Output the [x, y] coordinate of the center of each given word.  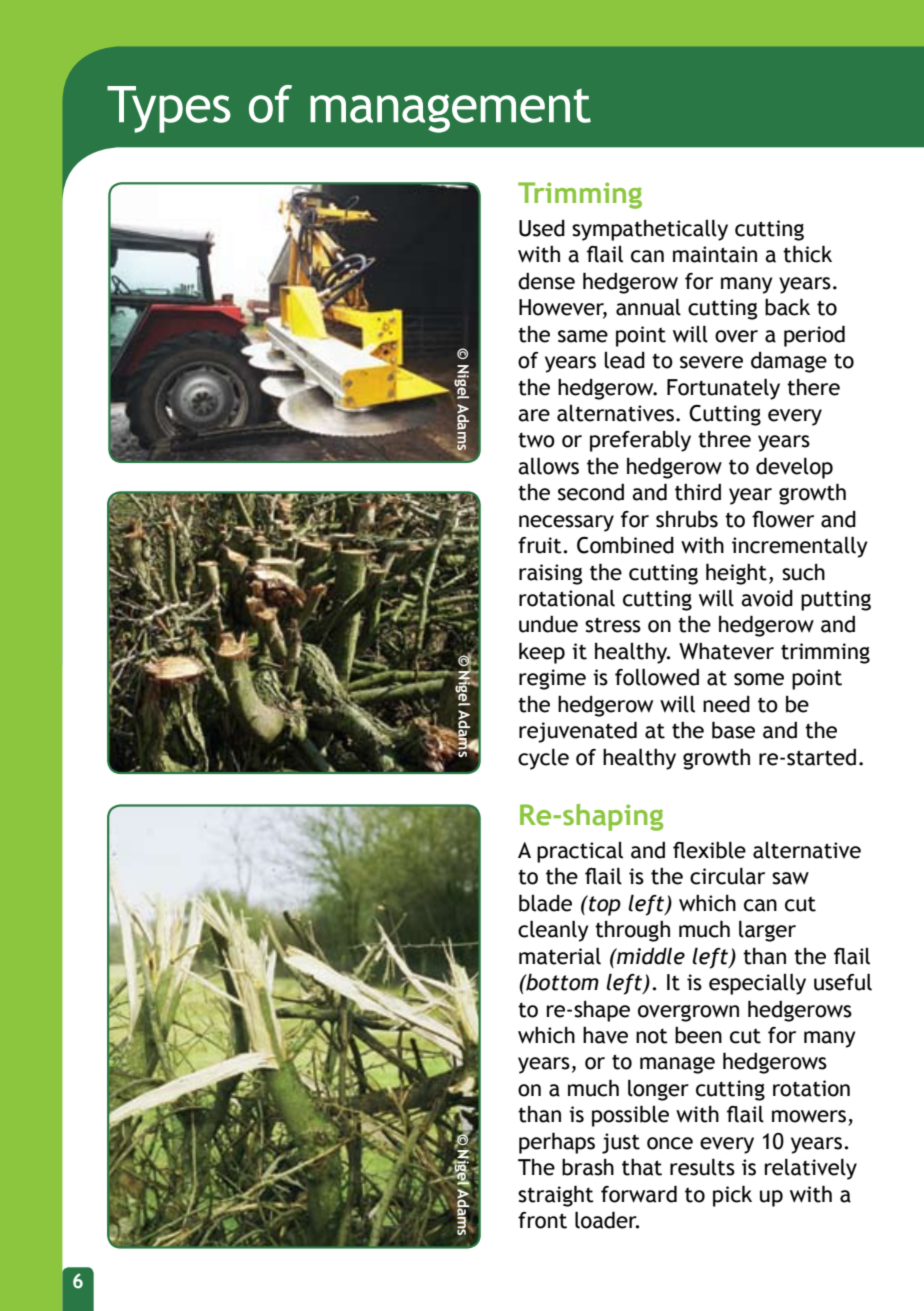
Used [542, 228]
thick [807, 254]
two [536, 440]
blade [545, 903]
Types [169, 109]
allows [548, 466]
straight [556, 1196]
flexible [709, 850]
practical [580, 852]
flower [783, 519]
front [542, 1220]
